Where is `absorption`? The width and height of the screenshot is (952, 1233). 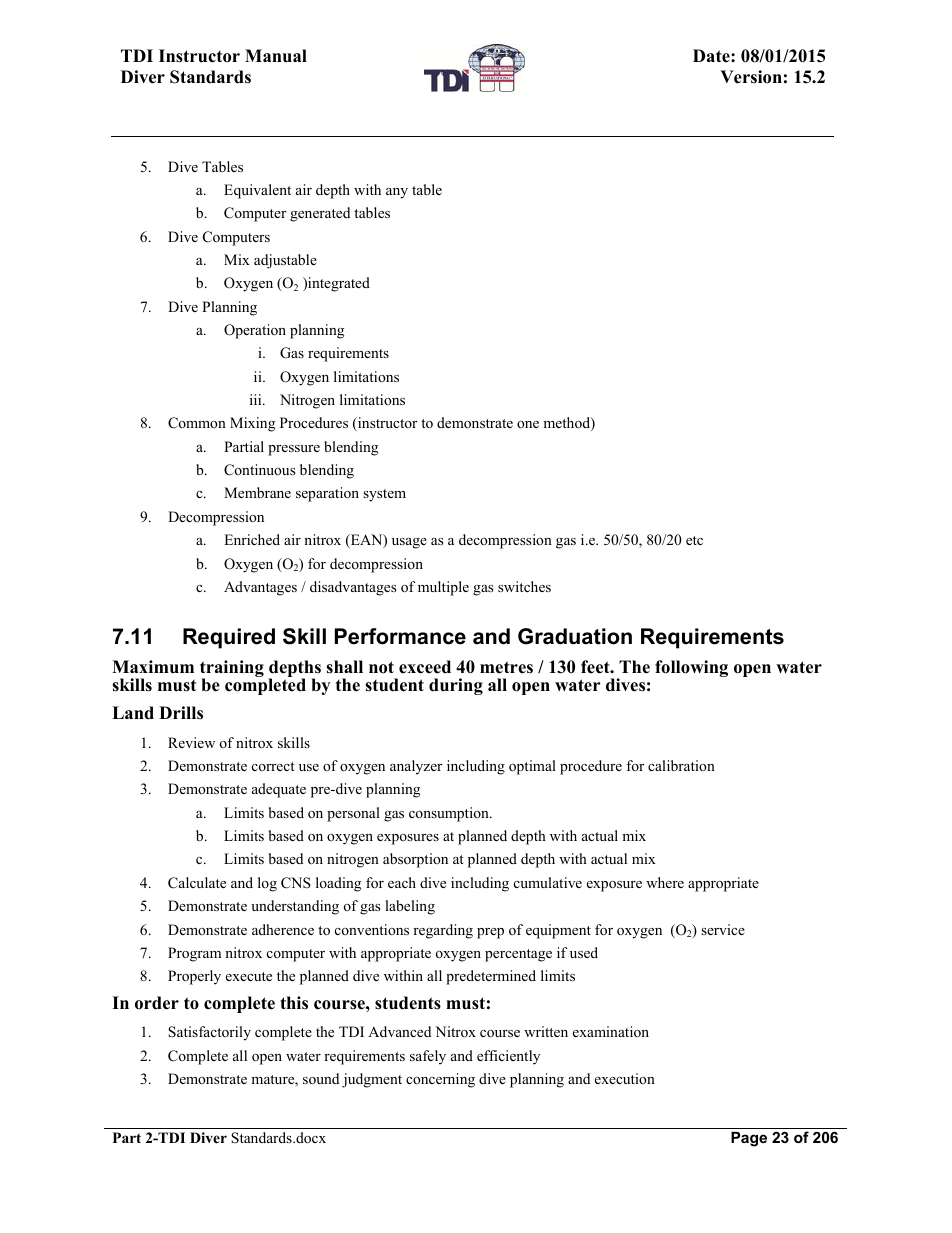 absorption is located at coordinates (415, 860).
